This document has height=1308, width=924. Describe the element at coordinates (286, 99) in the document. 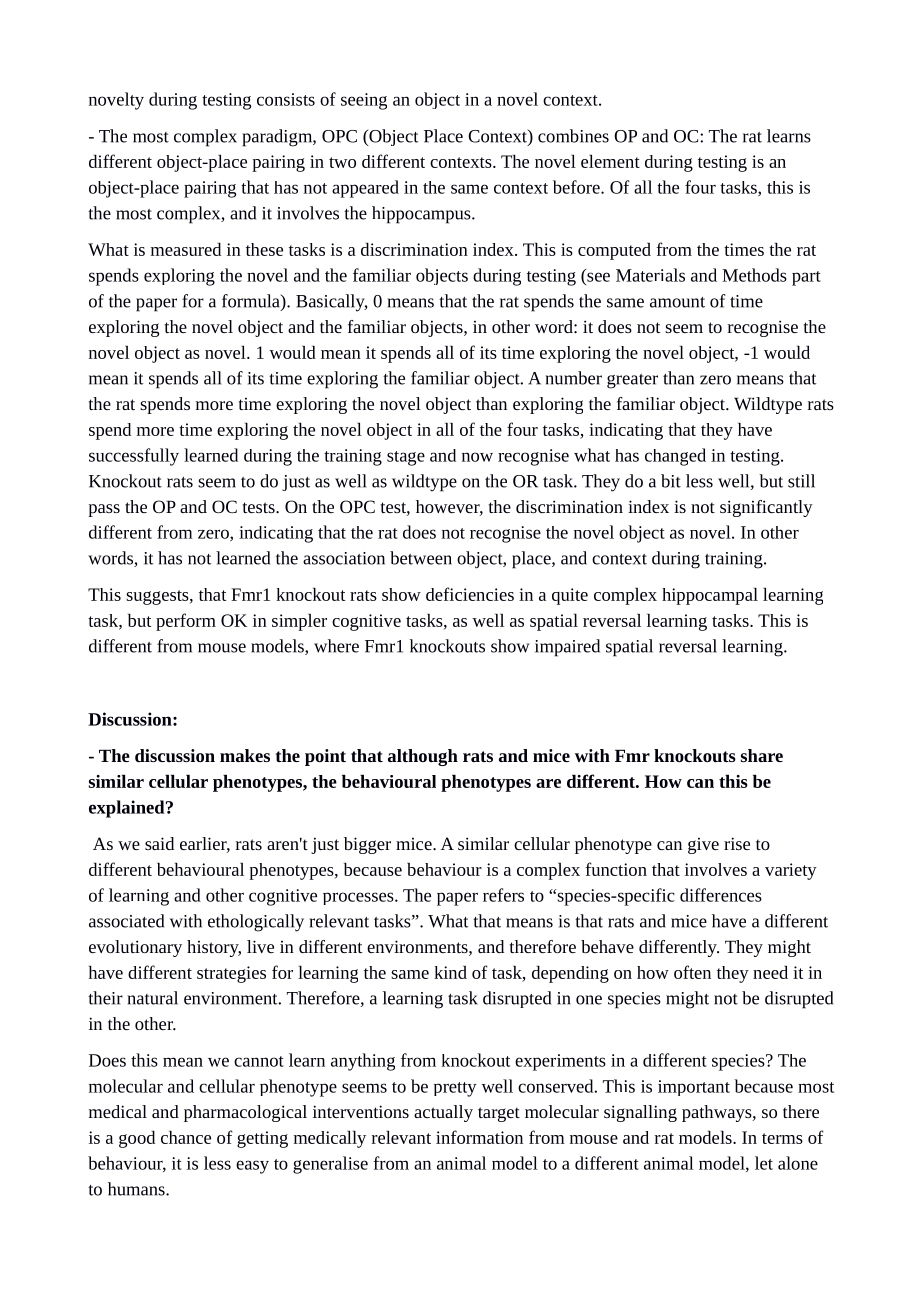

I see `consists` at that location.
